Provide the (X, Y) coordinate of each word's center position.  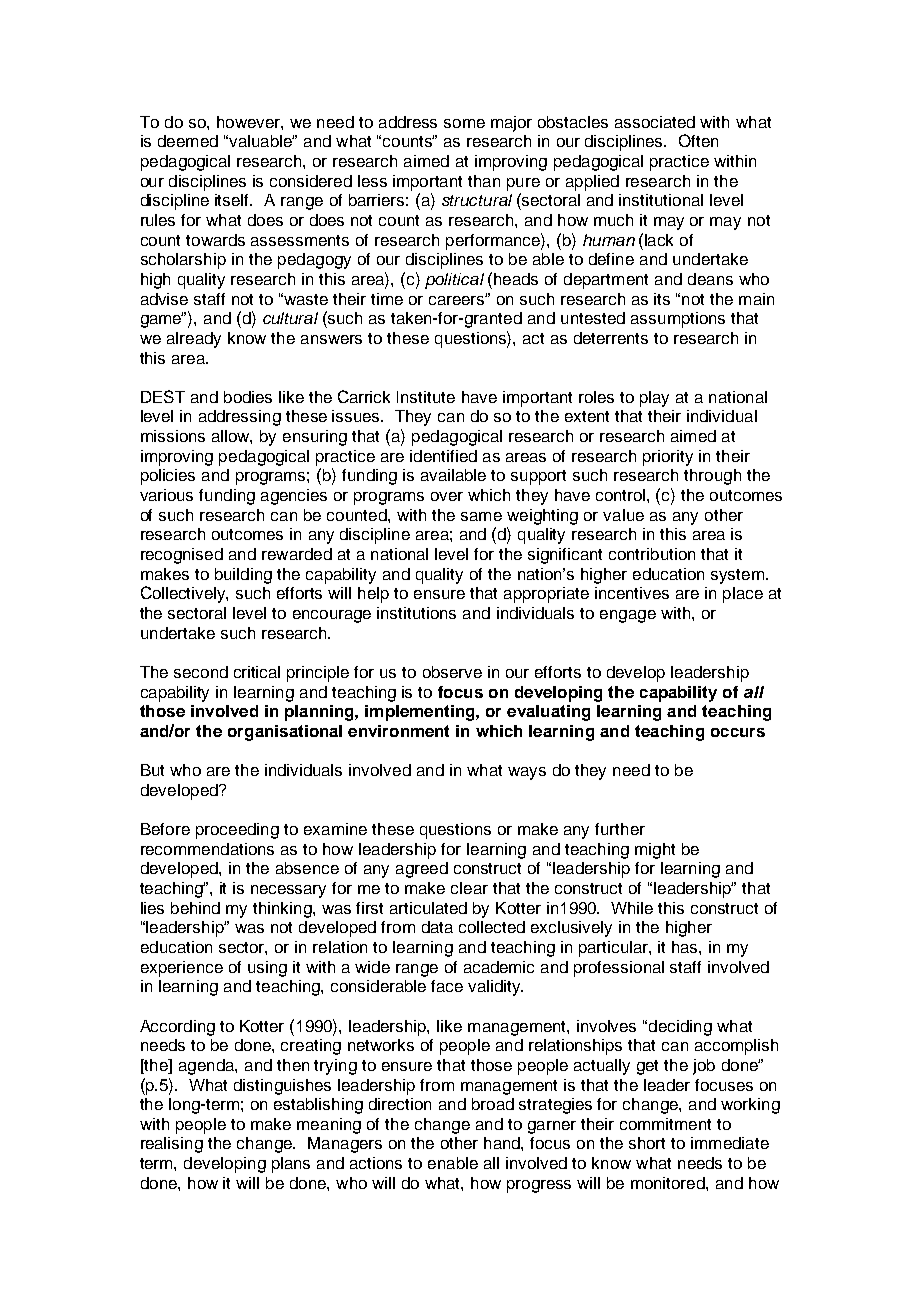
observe (452, 672)
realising (172, 1145)
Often (698, 140)
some (464, 123)
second (201, 672)
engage (628, 616)
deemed (188, 141)
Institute (426, 397)
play (654, 399)
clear (469, 888)
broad (493, 1104)
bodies (248, 397)
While (632, 908)
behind (195, 908)
